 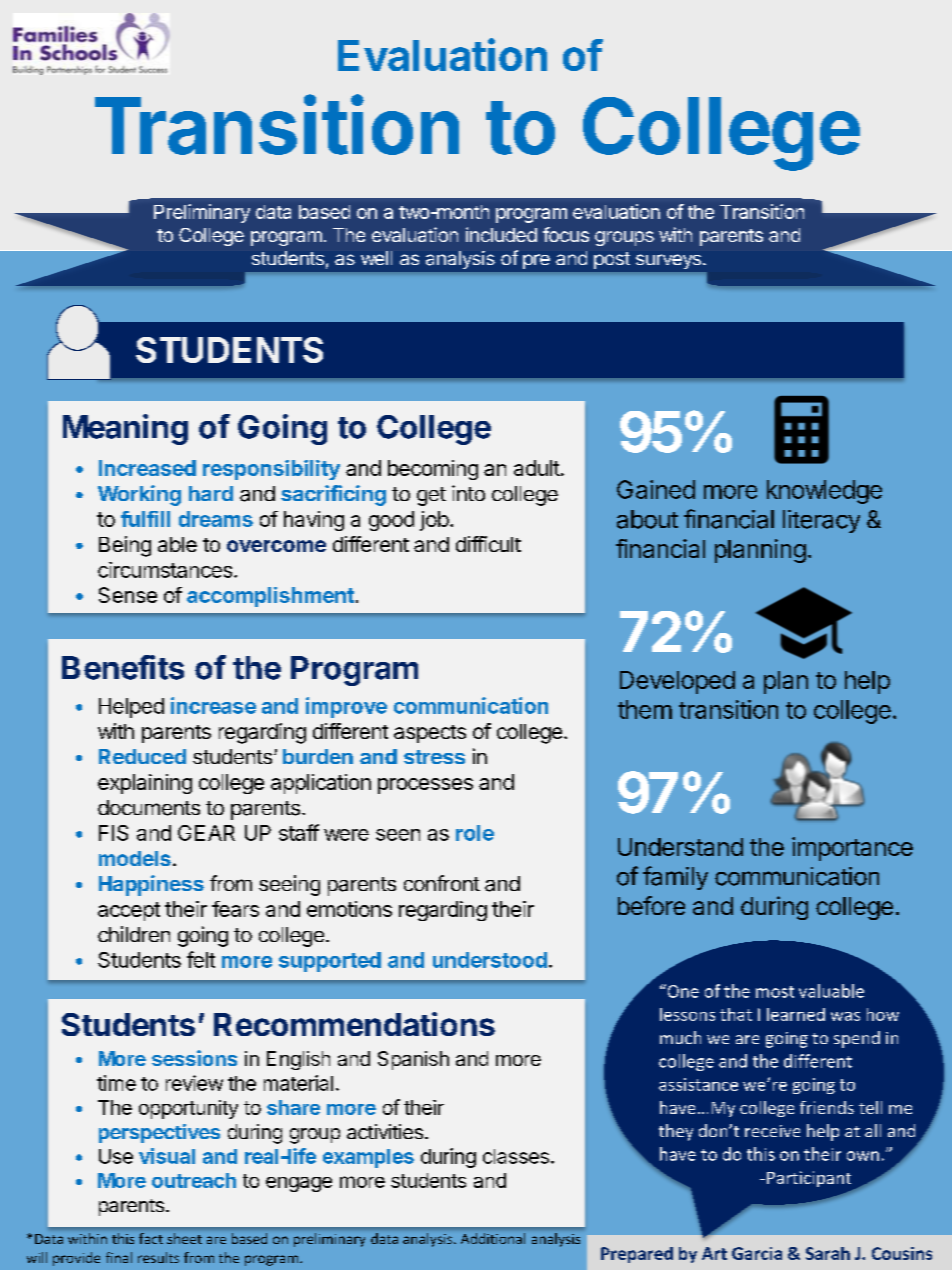 I want to click on fact, so click(x=151, y=1238).
